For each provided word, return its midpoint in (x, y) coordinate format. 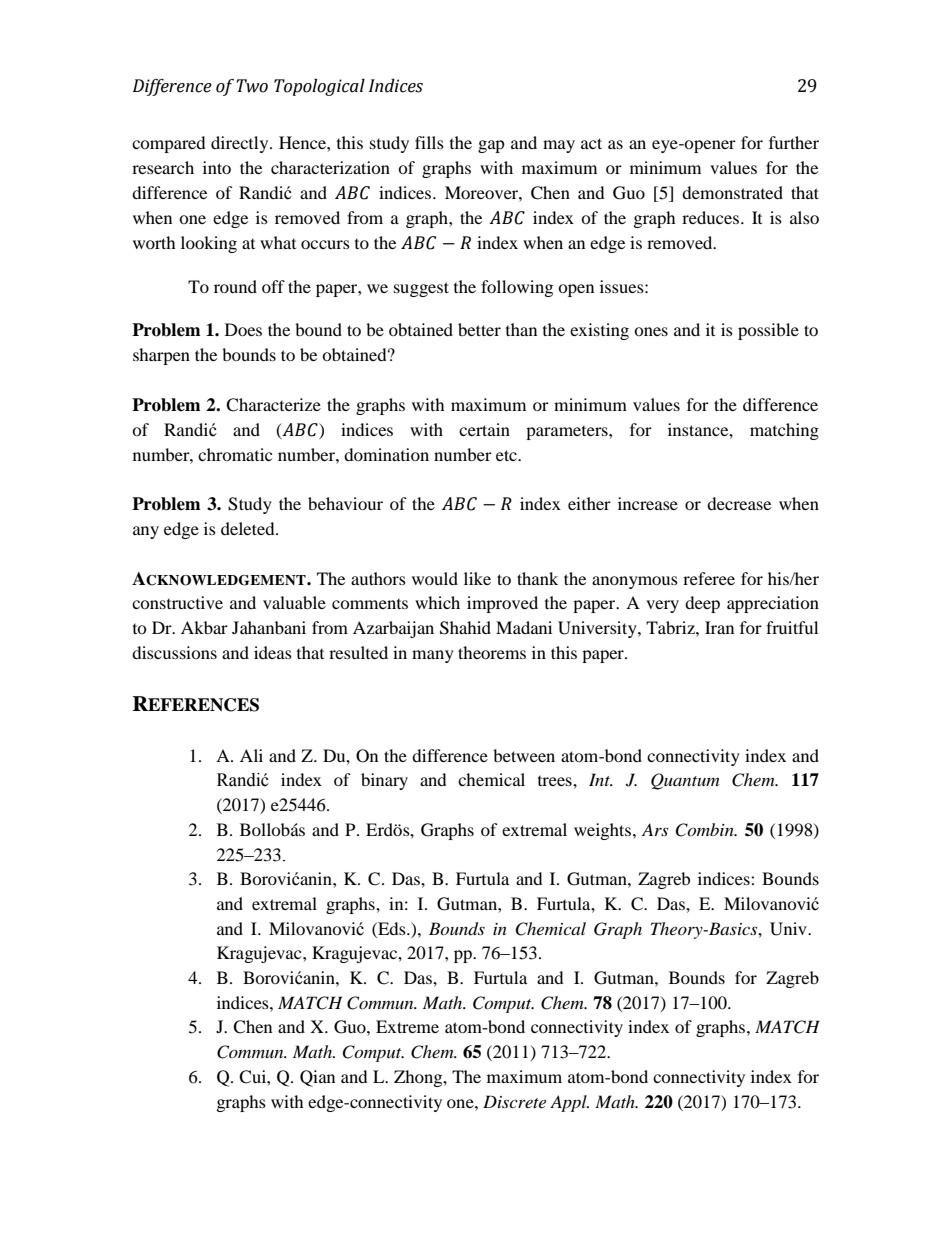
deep (702, 604)
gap (491, 146)
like (477, 578)
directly (241, 144)
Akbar (204, 627)
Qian (317, 1078)
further (794, 142)
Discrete (514, 1101)
